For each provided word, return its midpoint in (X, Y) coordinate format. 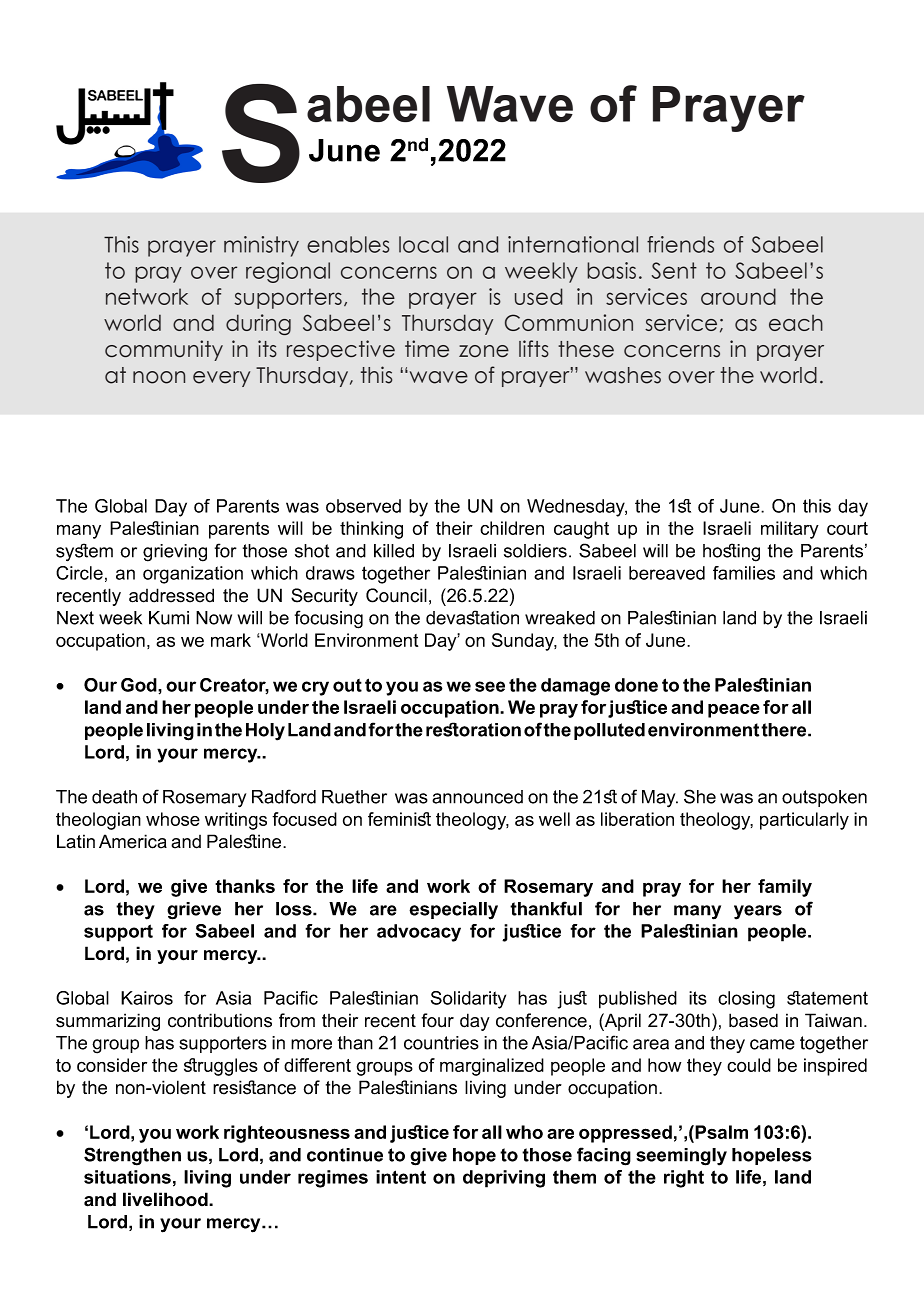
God (140, 685)
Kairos (147, 998)
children (512, 528)
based (753, 1020)
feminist (399, 819)
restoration (473, 729)
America (133, 841)
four (438, 1020)
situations (127, 1177)
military (790, 530)
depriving (504, 1179)
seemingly (681, 1157)
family (785, 888)
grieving (175, 553)
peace (734, 711)
